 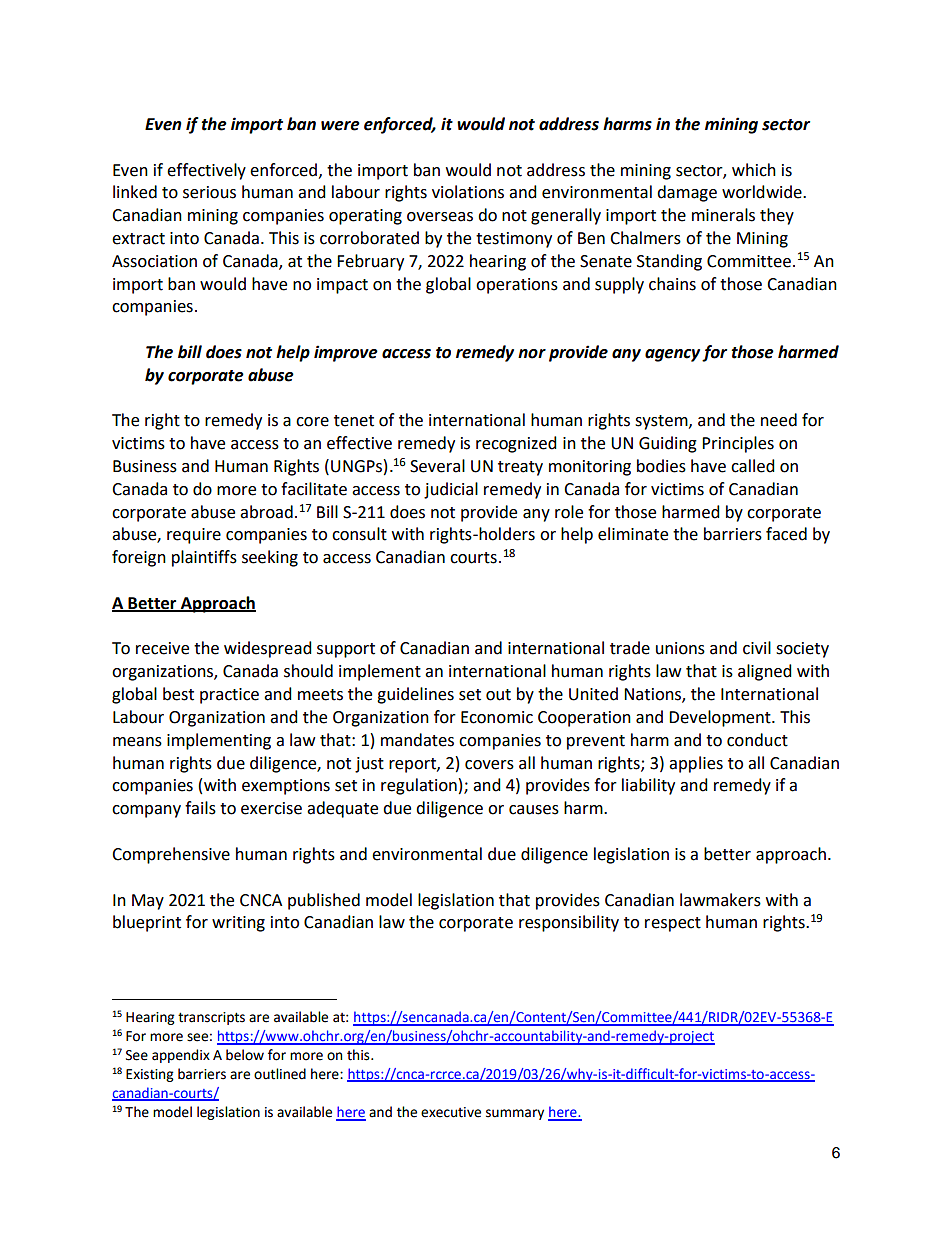 What do you see at coordinates (415, 695) in the screenshot?
I see `guidelines` at bounding box center [415, 695].
